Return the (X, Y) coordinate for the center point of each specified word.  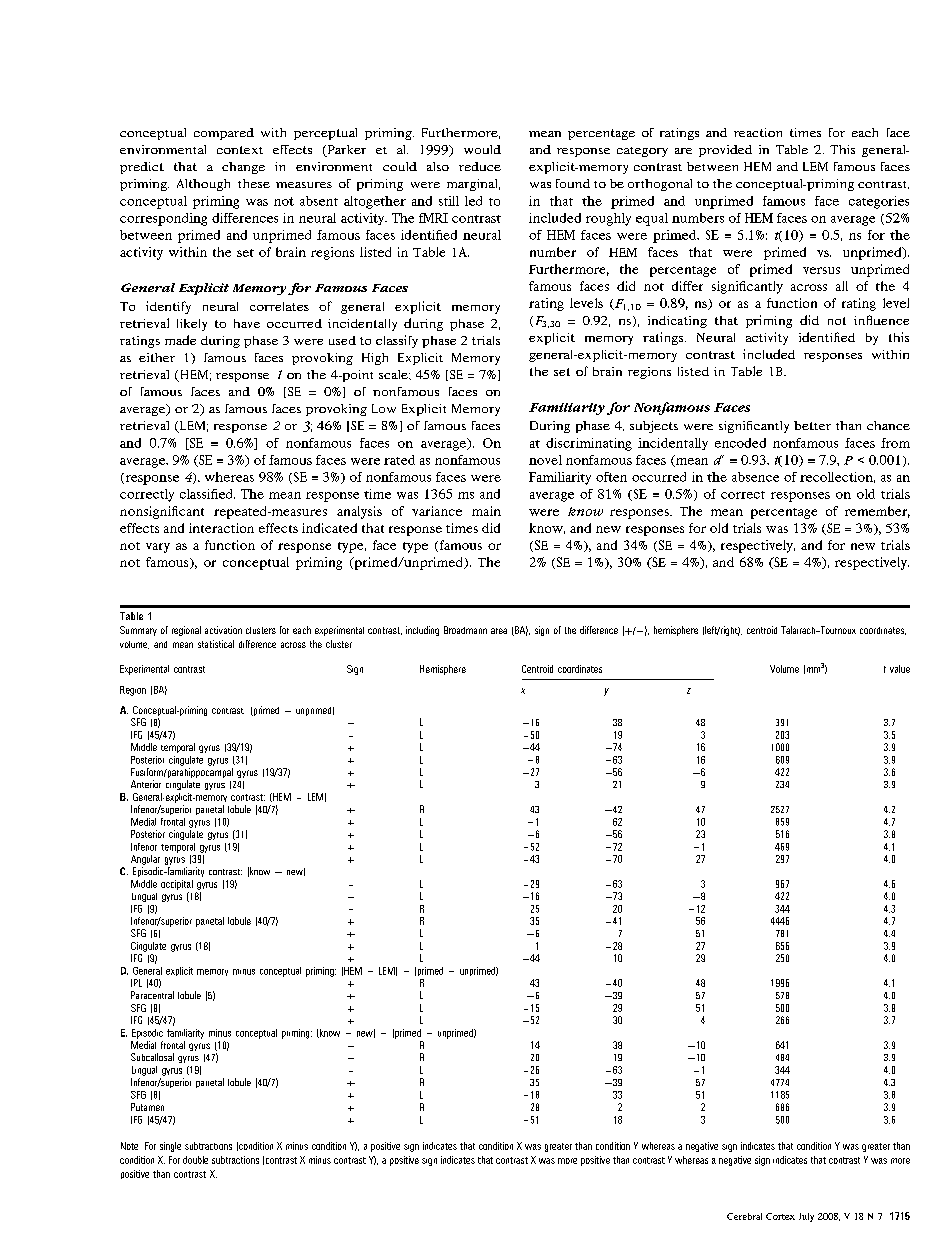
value (900, 669)
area (499, 631)
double (195, 1160)
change (243, 168)
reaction (758, 132)
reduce (480, 166)
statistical (216, 644)
